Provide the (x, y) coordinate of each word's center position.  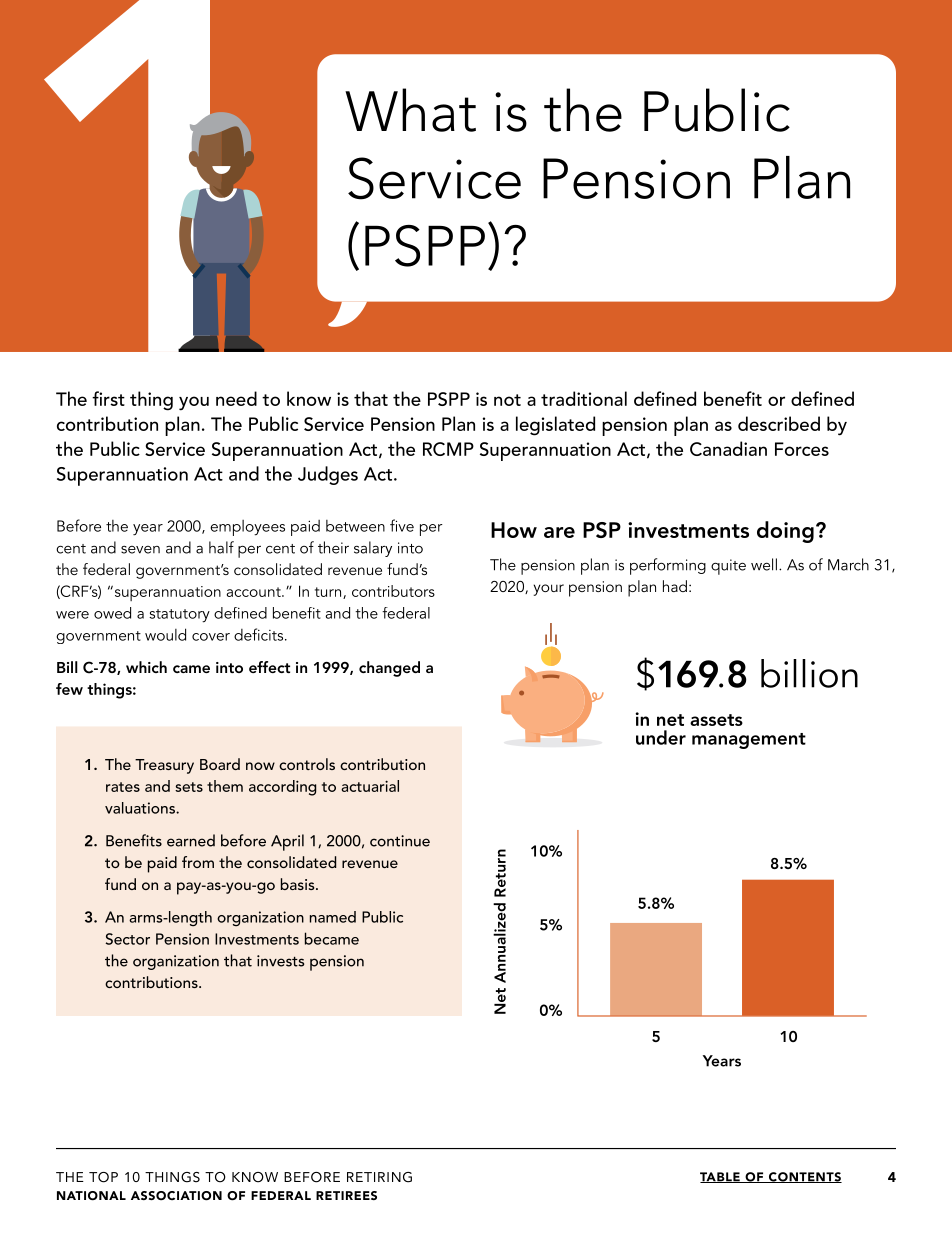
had (675, 586)
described (779, 423)
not (507, 400)
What (410, 110)
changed (389, 669)
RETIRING (379, 1177)
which (146, 667)
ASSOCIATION (176, 1196)
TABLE (721, 1177)
